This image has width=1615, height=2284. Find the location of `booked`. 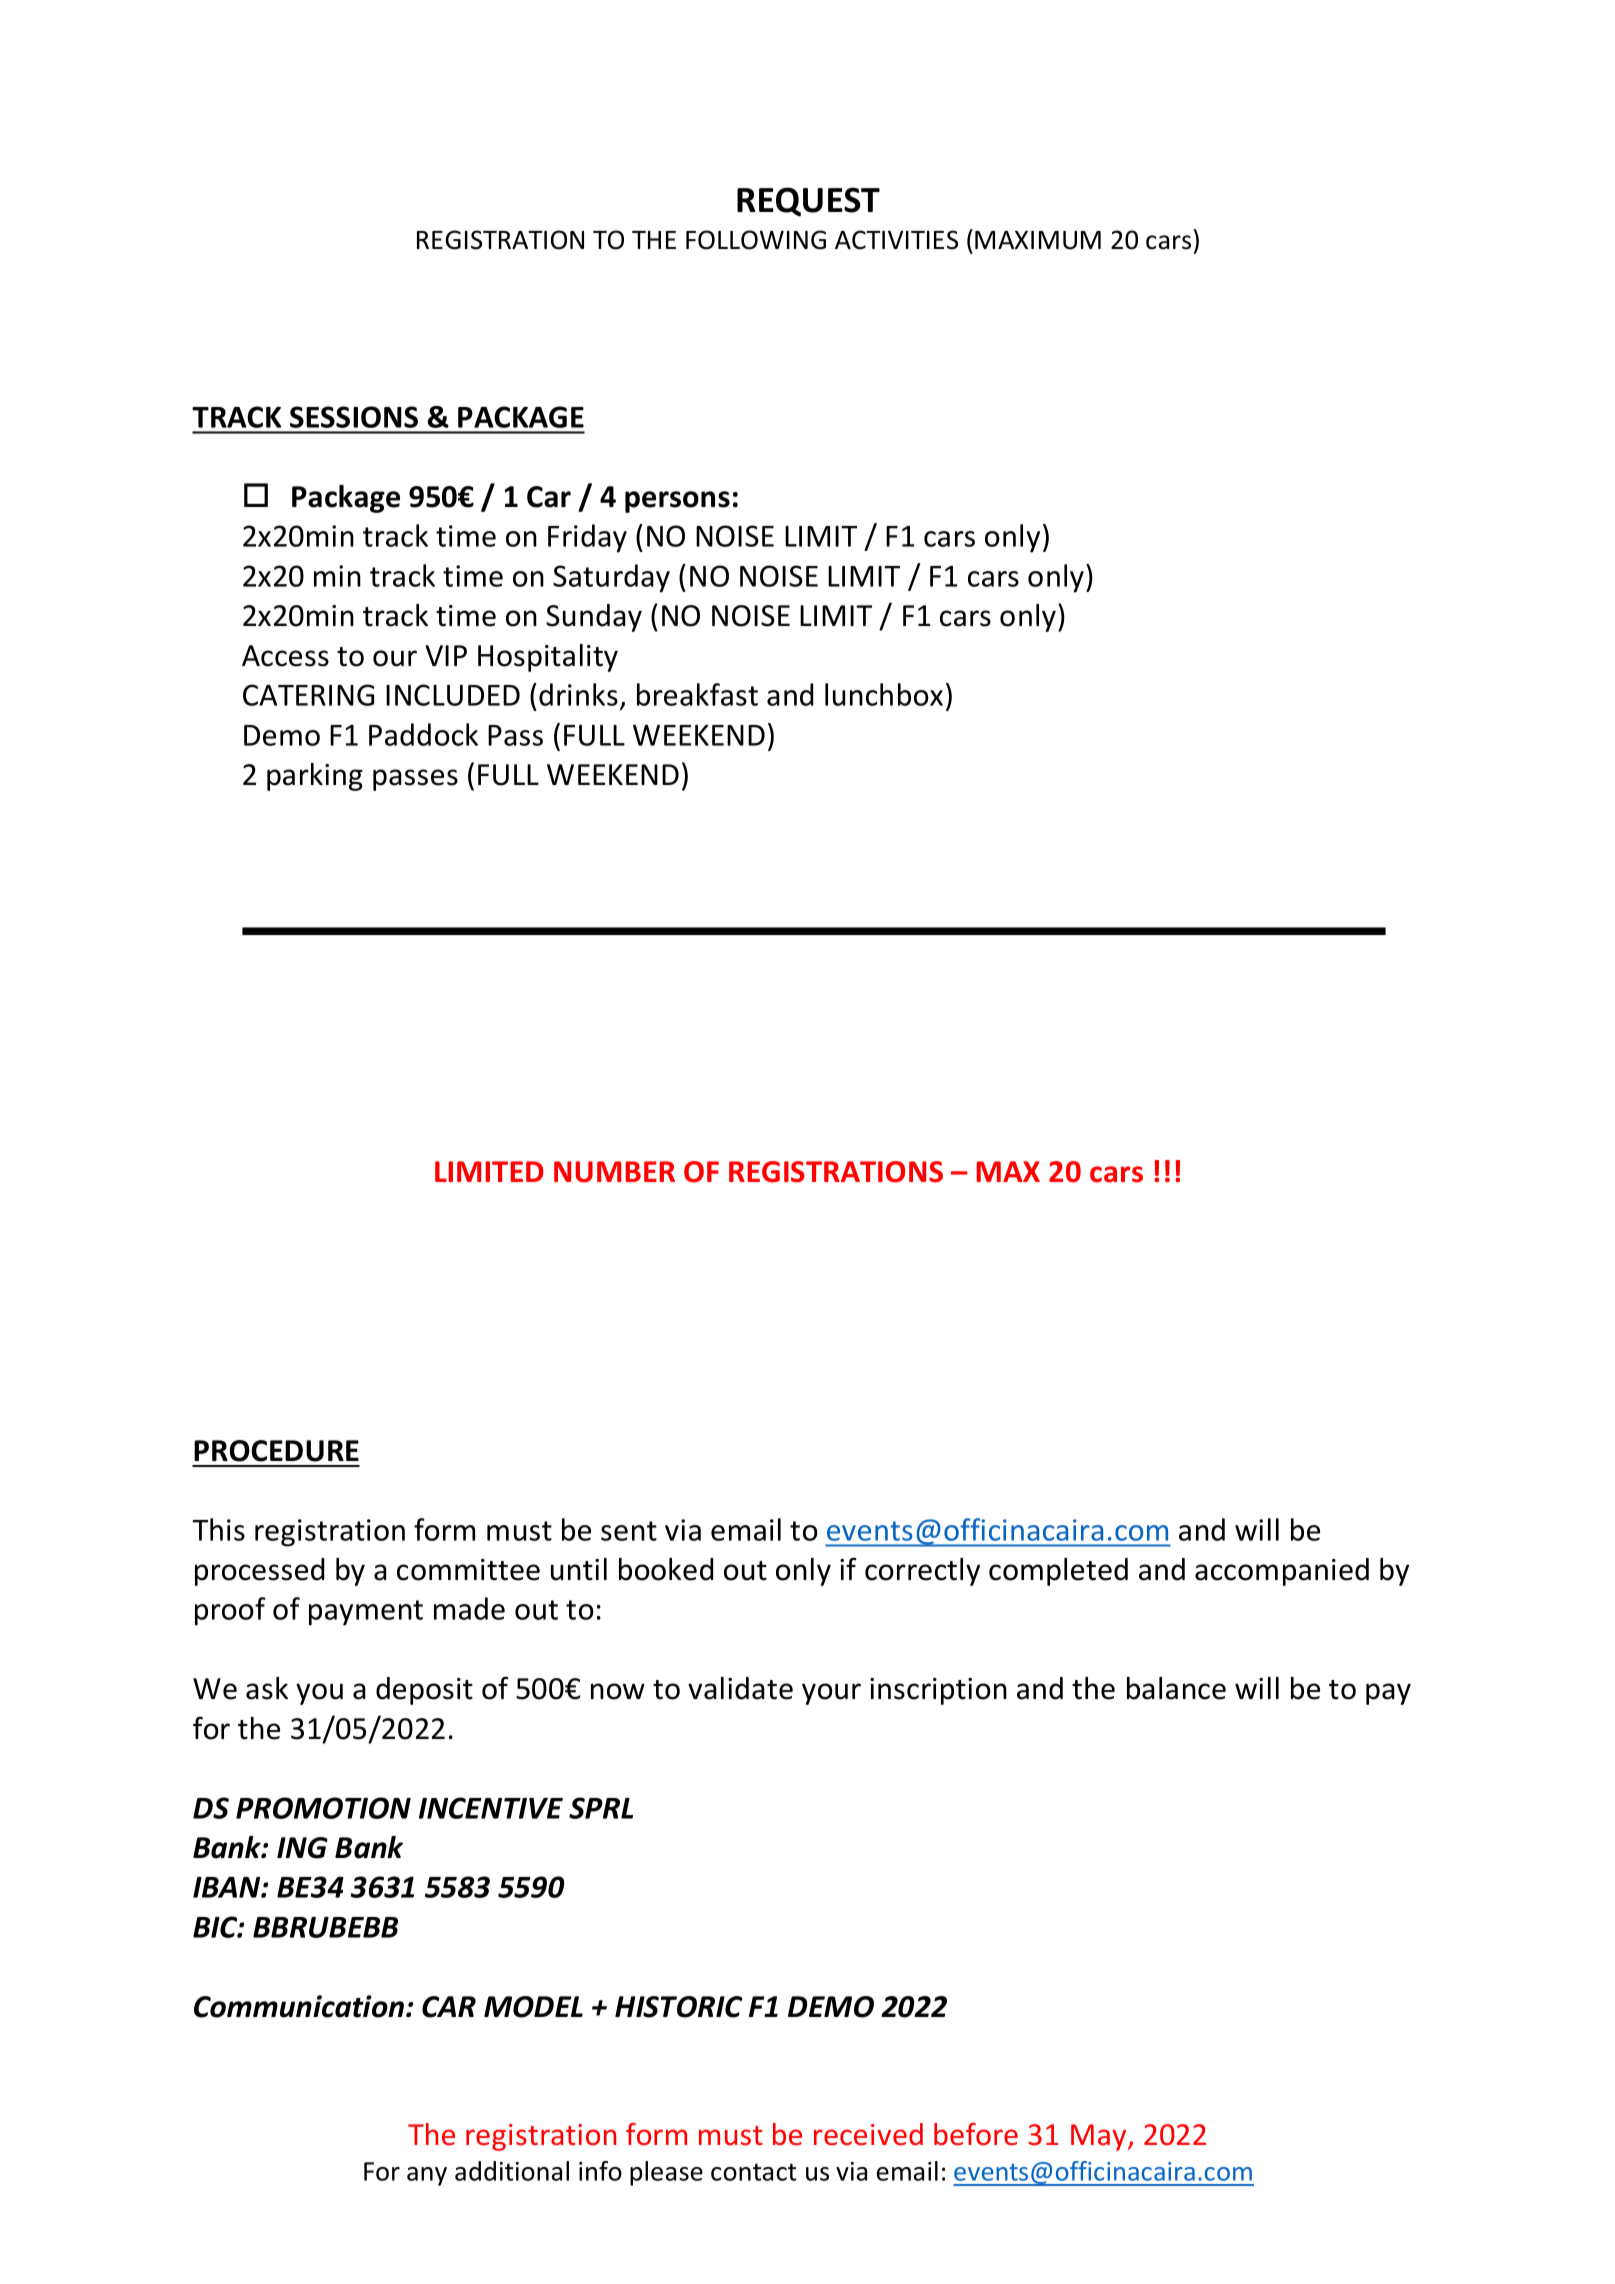

booked is located at coordinates (666, 1569).
